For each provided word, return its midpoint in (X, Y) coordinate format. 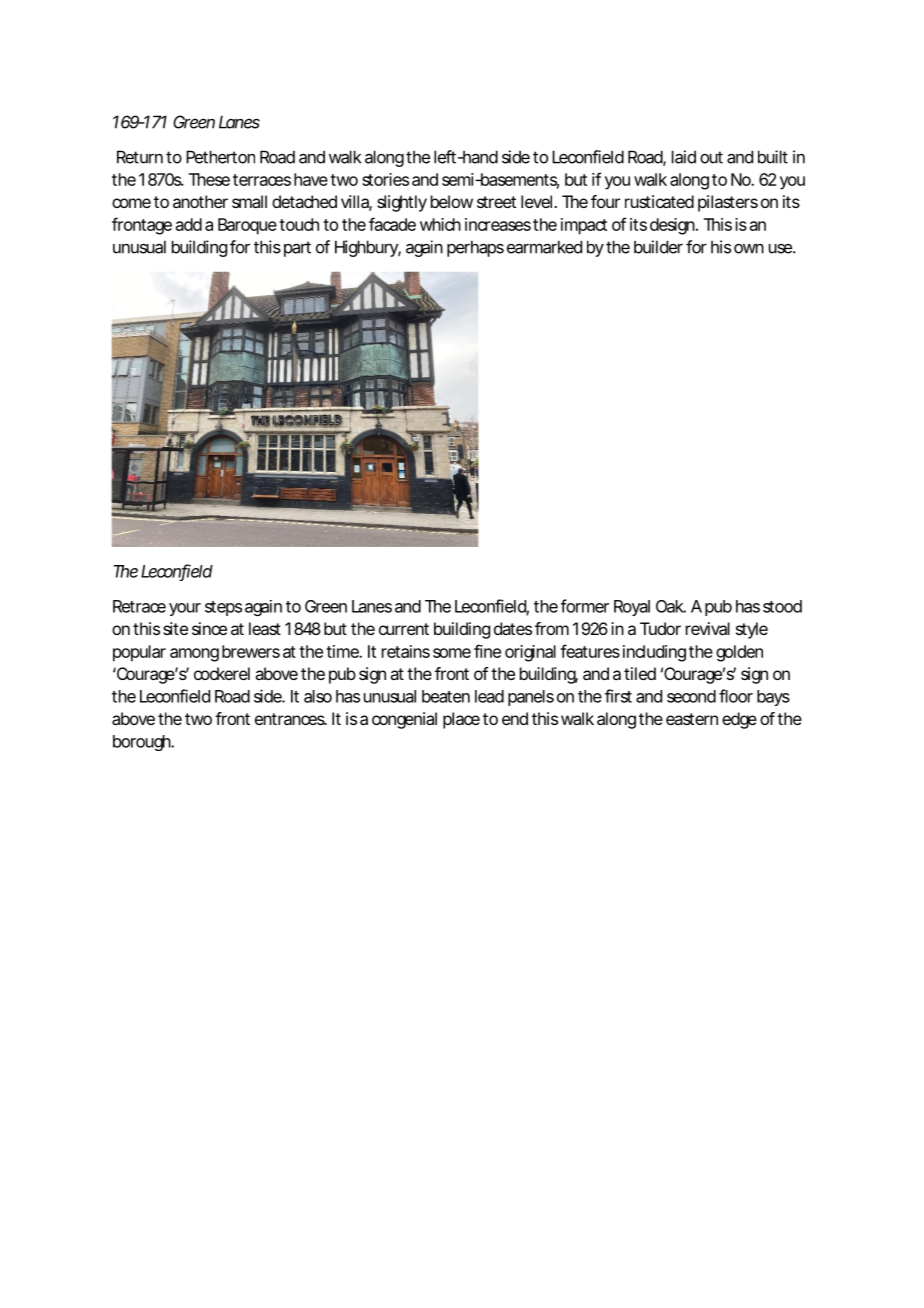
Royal (632, 608)
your (185, 609)
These (209, 179)
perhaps (475, 248)
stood (782, 606)
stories (385, 179)
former (585, 606)
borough (143, 743)
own (749, 249)
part (297, 249)
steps (223, 608)
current (404, 629)
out (711, 157)
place (461, 720)
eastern (692, 719)
